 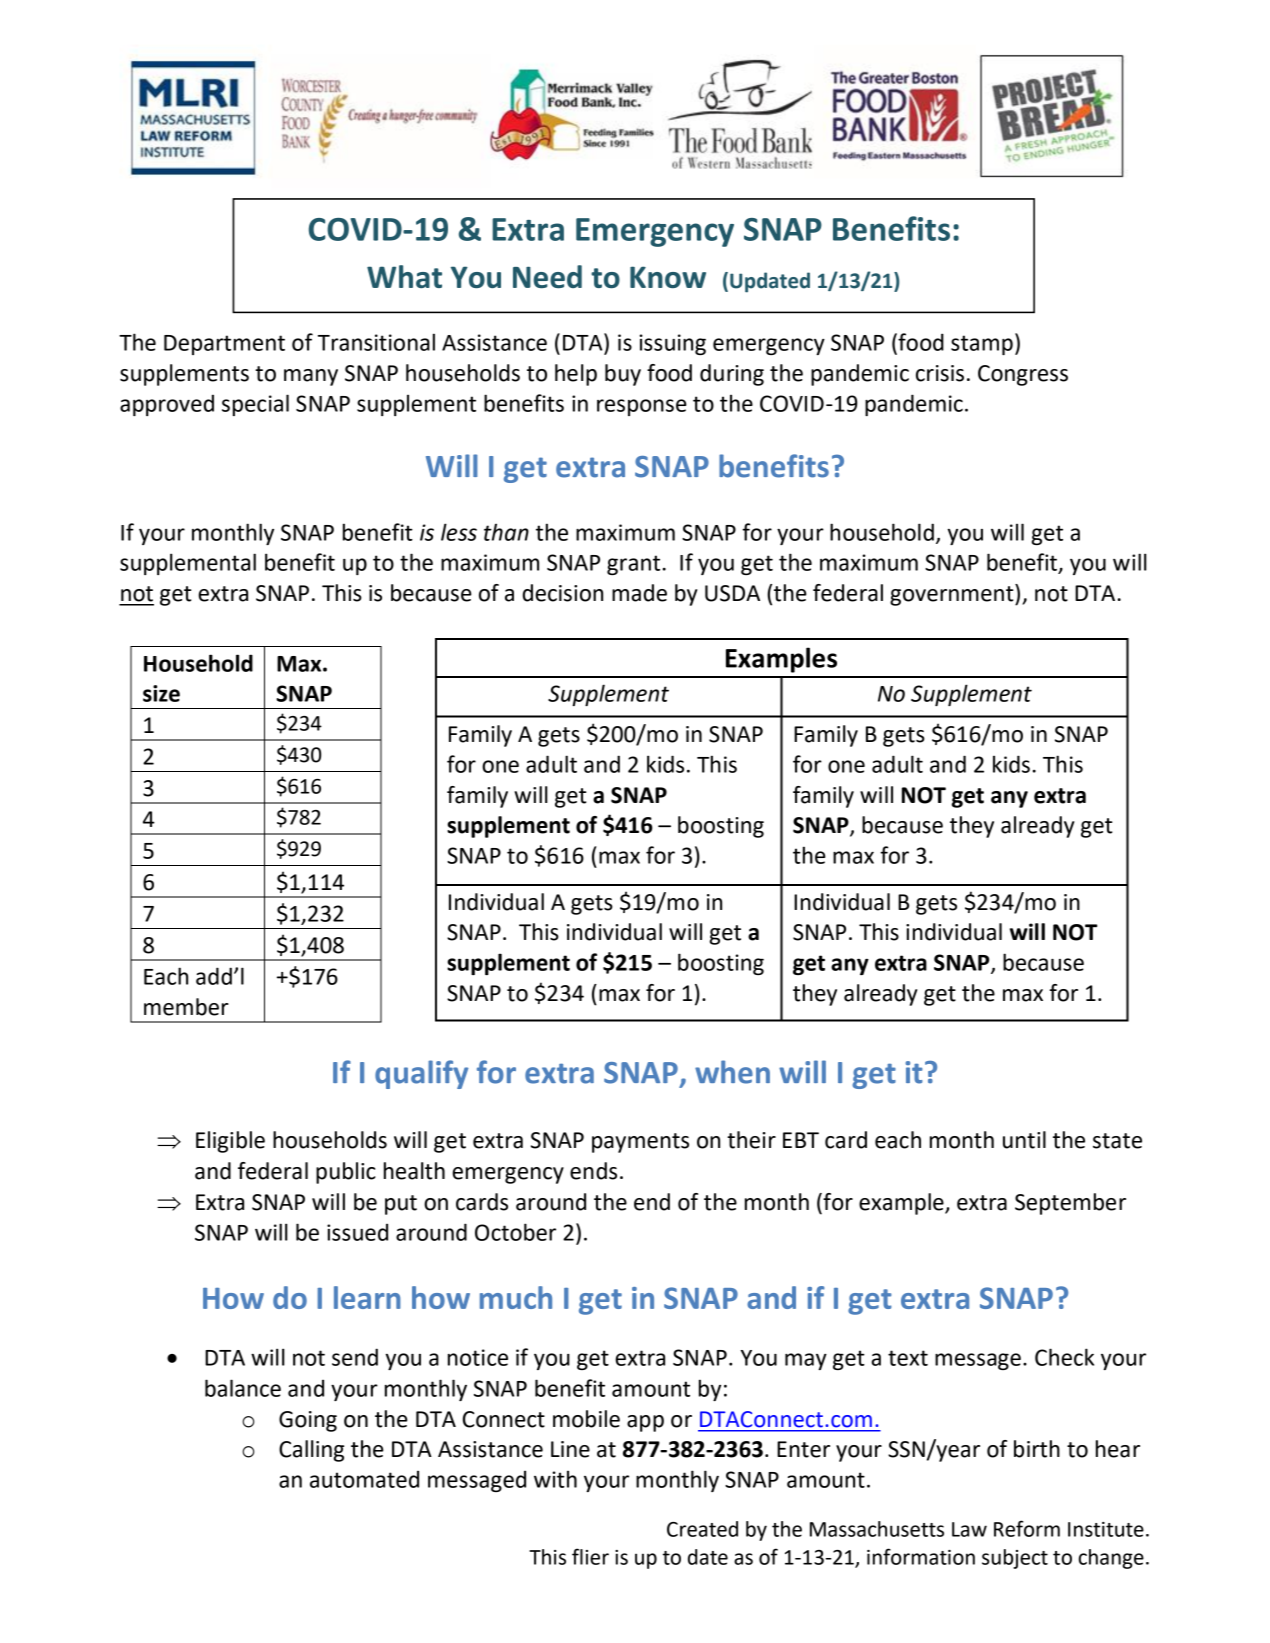 What do you see at coordinates (732, 1072) in the page?
I see `when` at bounding box center [732, 1072].
